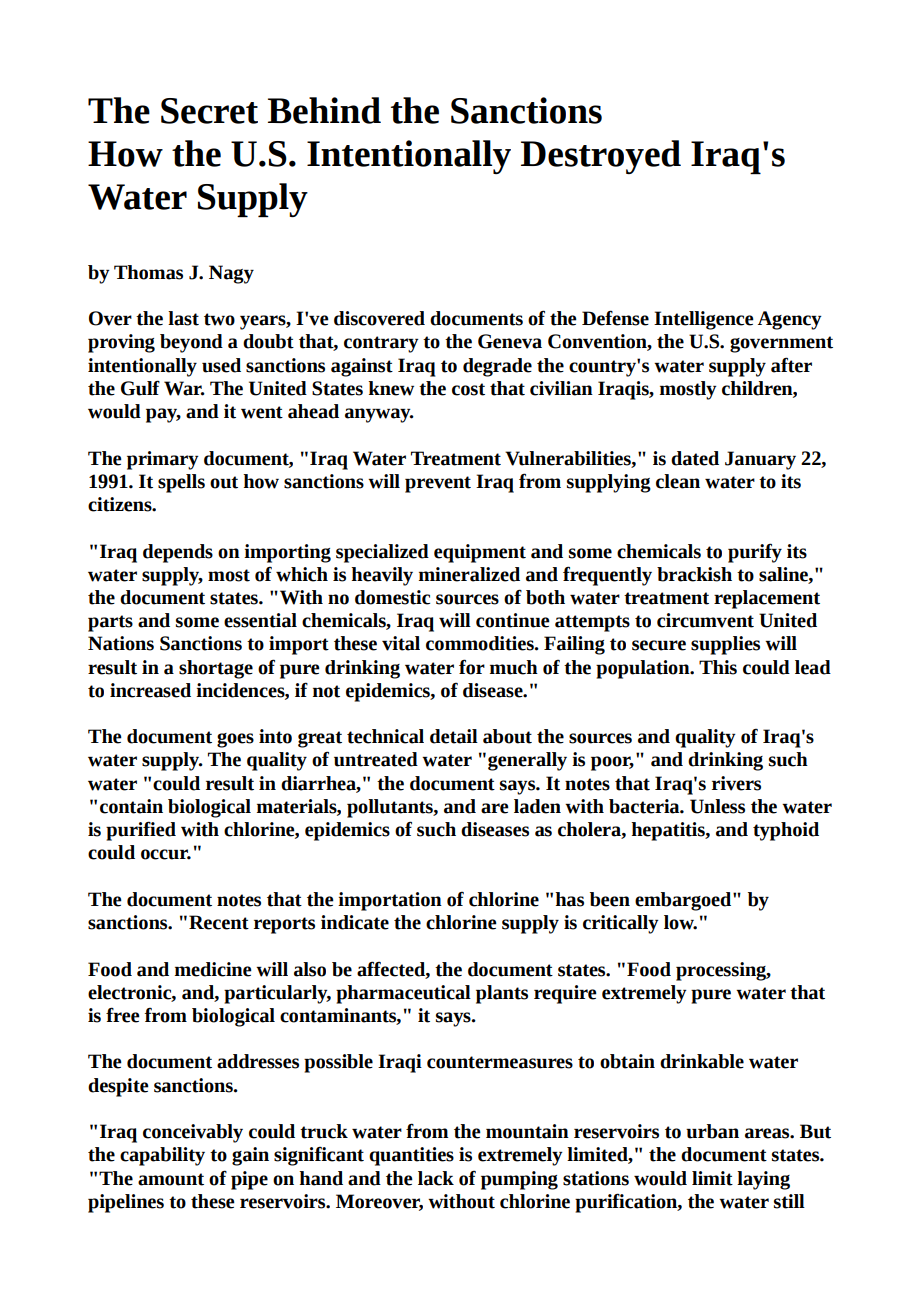 Image resolution: width=924 pixels, height=1308 pixels. Describe the element at coordinates (181, 483) in the screenshot. I see `spells` at that location.
